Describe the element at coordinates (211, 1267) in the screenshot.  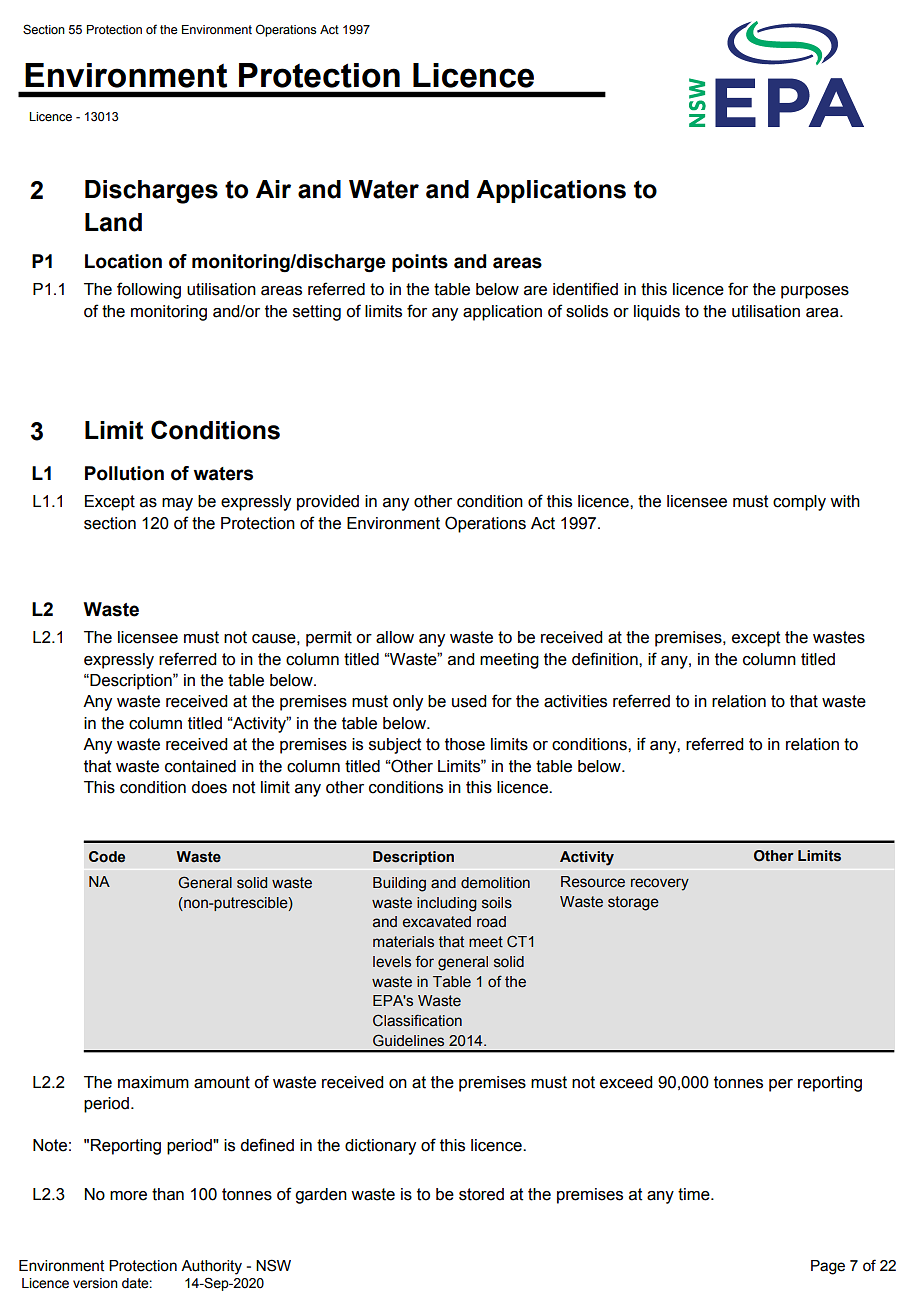
I see `Authority` at that location.
